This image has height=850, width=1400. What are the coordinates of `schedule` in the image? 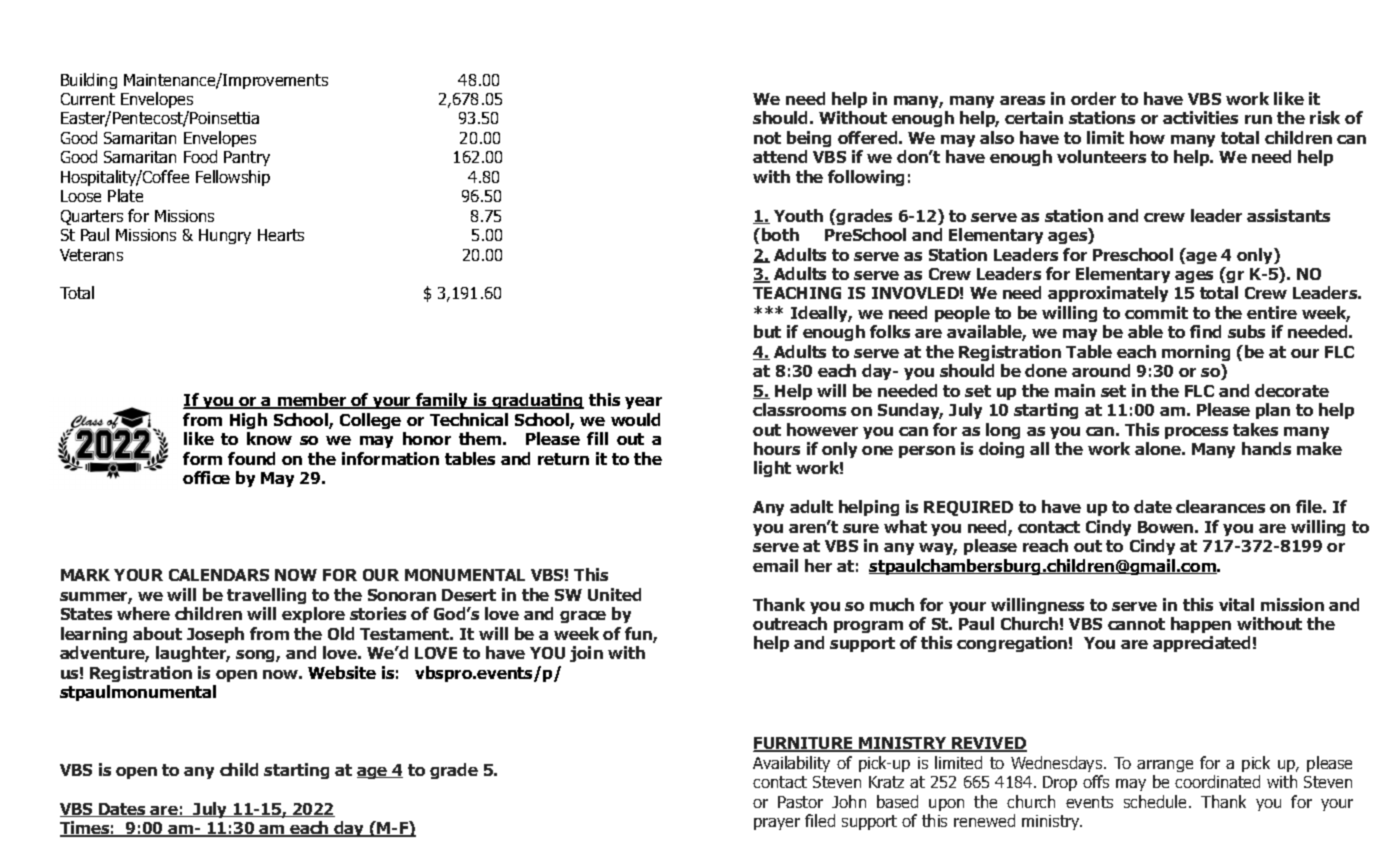 It's located at (1157, 801).
